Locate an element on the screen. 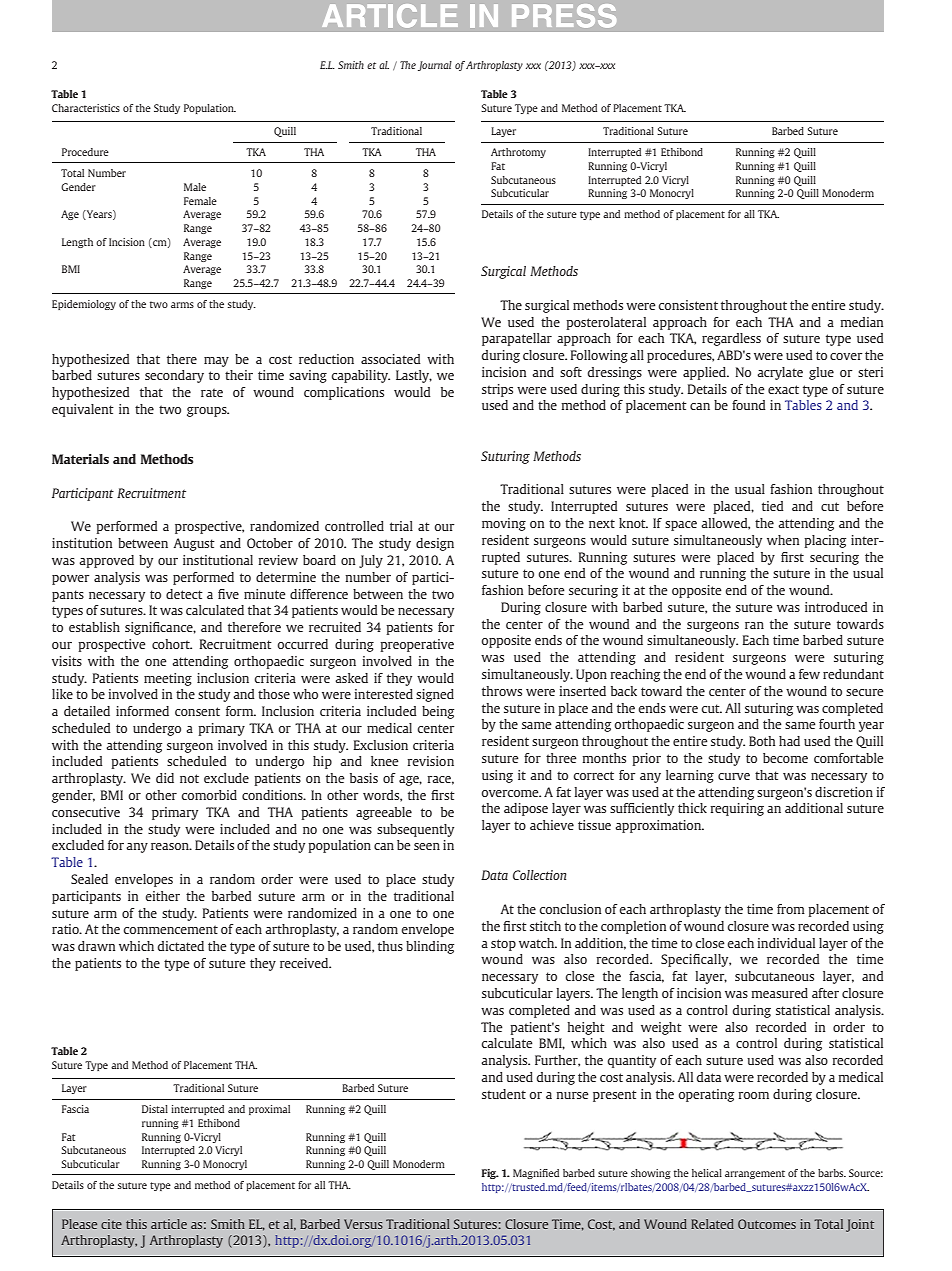 This screenshot has width=952, height=1271. exact is located at coordinates (783, 389).
